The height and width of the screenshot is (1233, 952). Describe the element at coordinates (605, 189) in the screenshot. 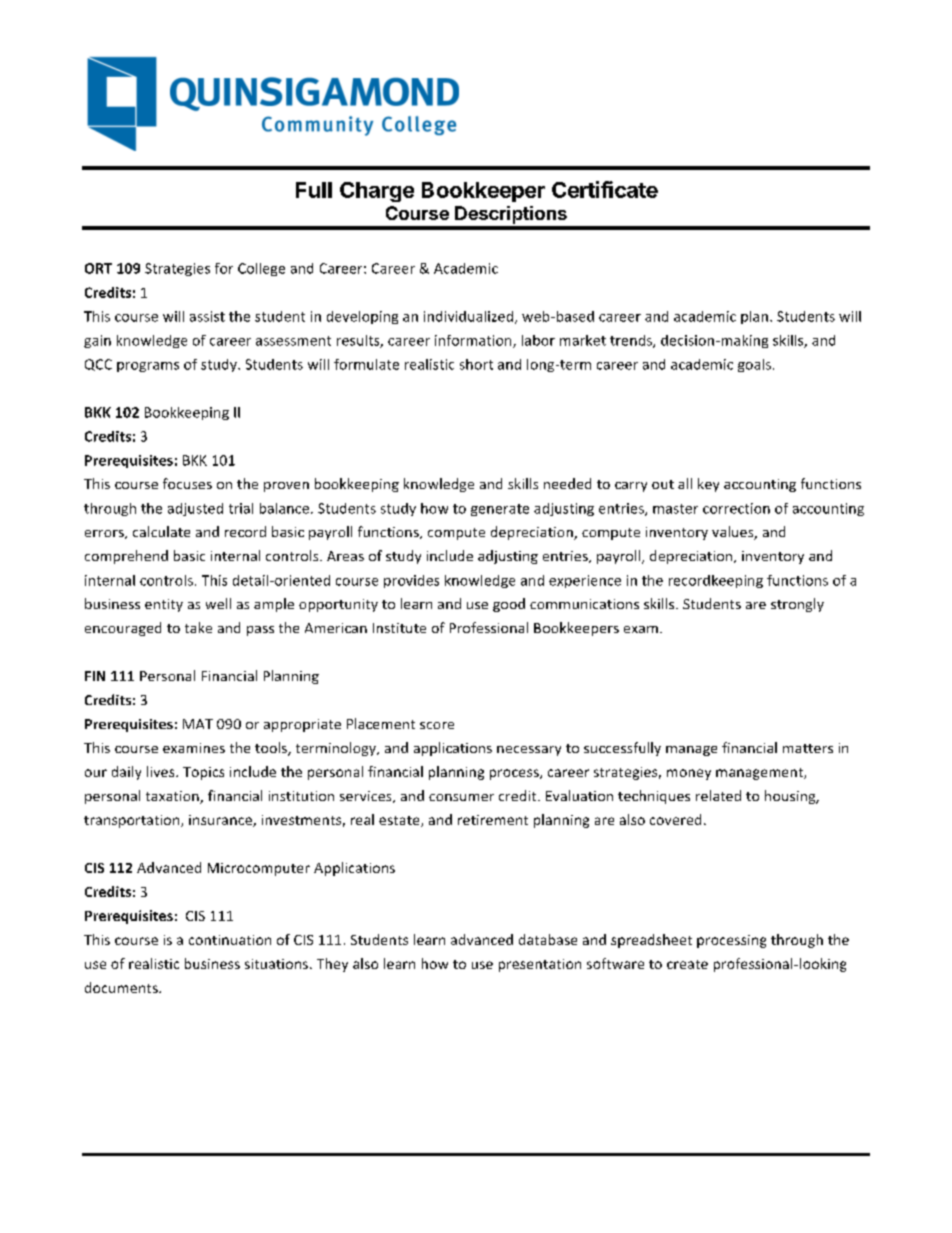

I see `Certificate` at that location.
